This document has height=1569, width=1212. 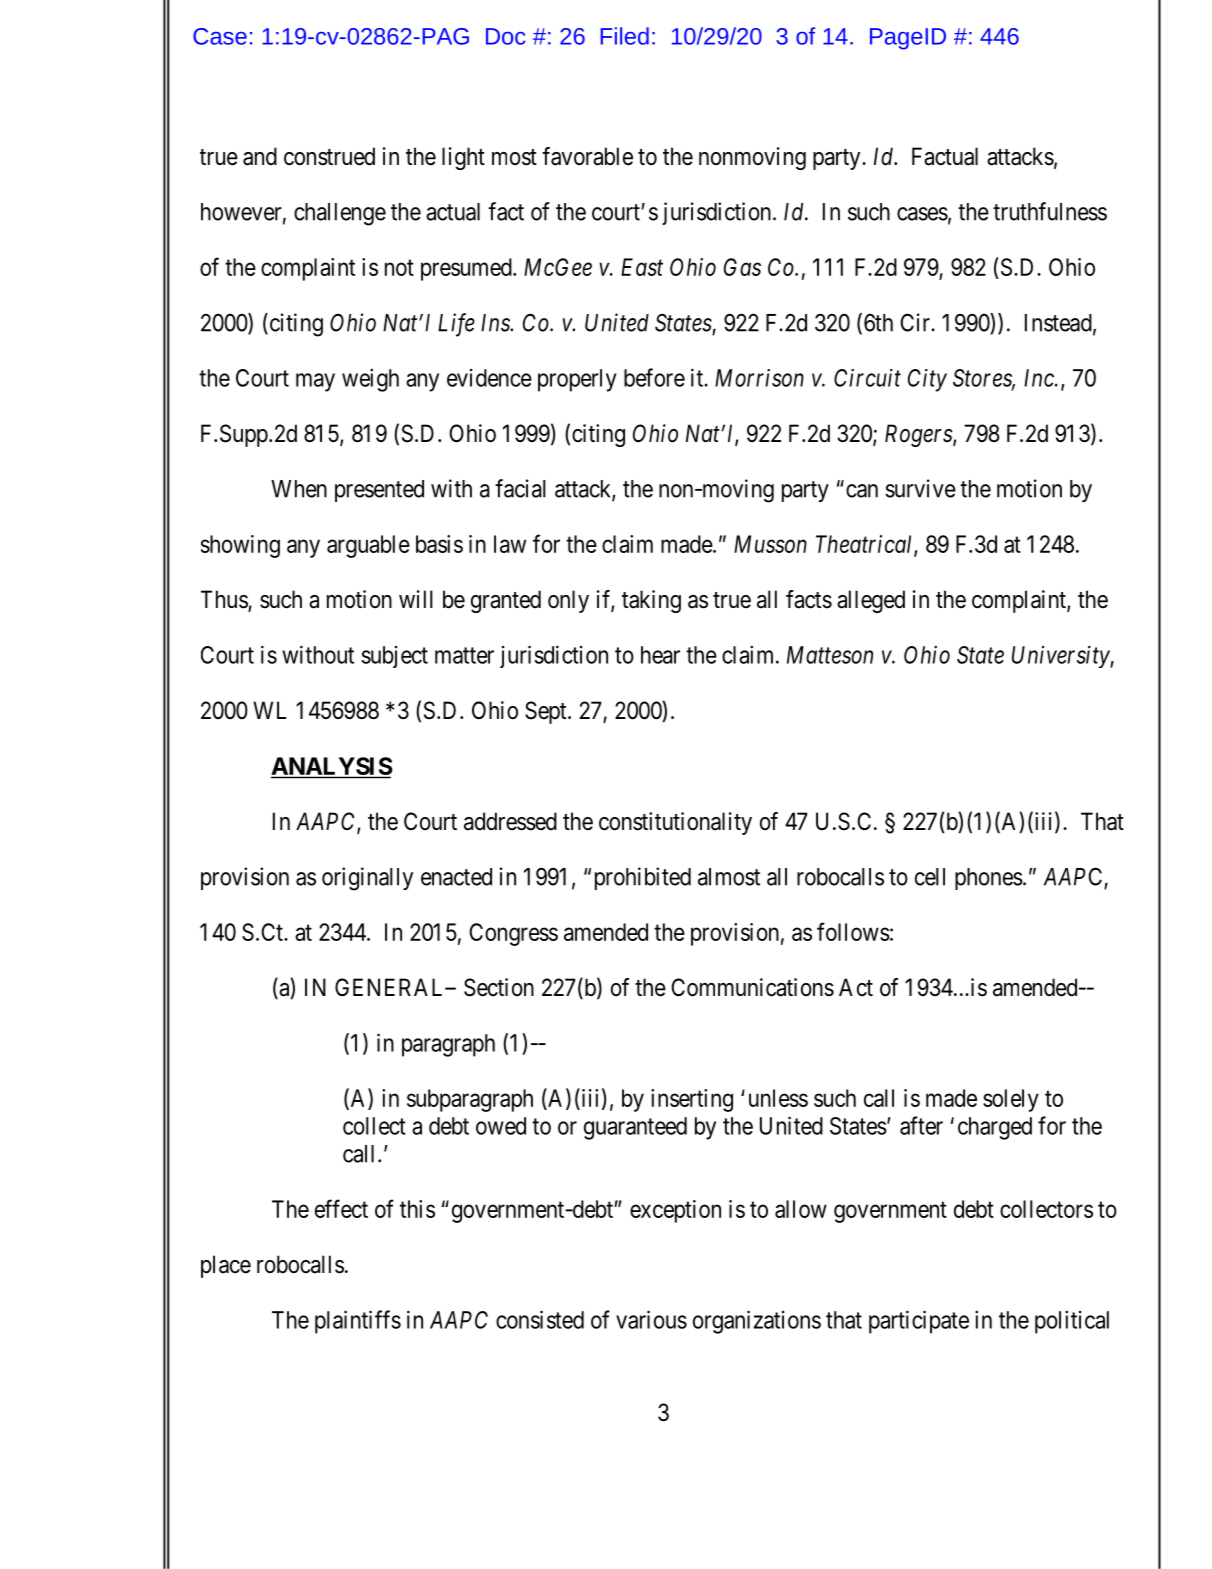 I want to click on prohibited, so click(x=643, y=878).
